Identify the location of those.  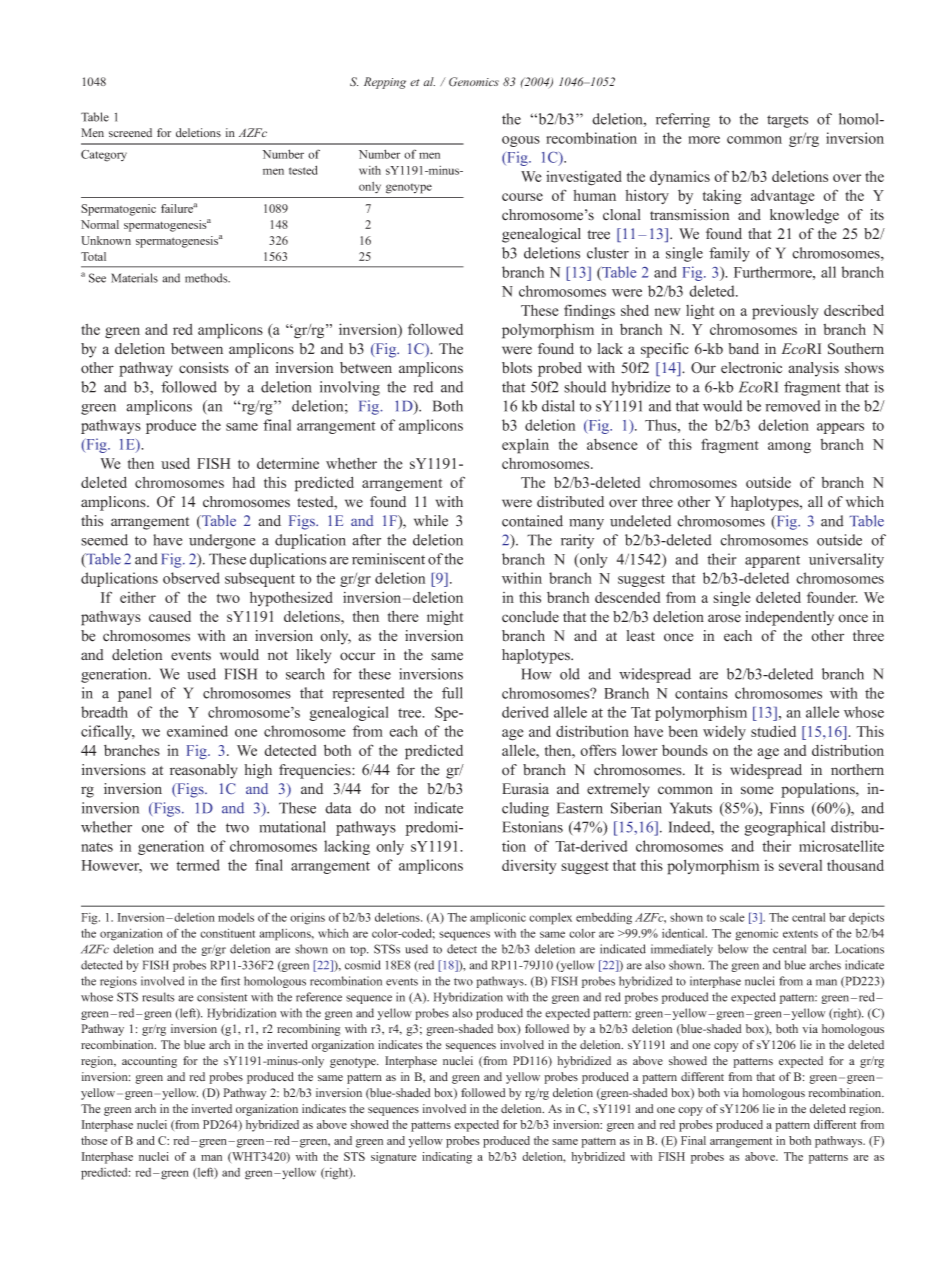
(94, 1140).
